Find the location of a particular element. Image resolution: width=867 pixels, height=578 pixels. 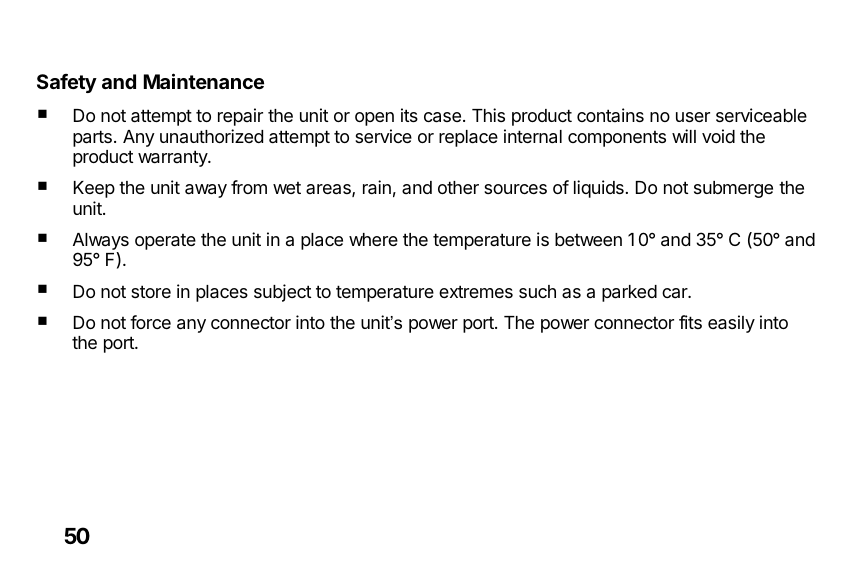

force is located at coordinates (150, 322).
